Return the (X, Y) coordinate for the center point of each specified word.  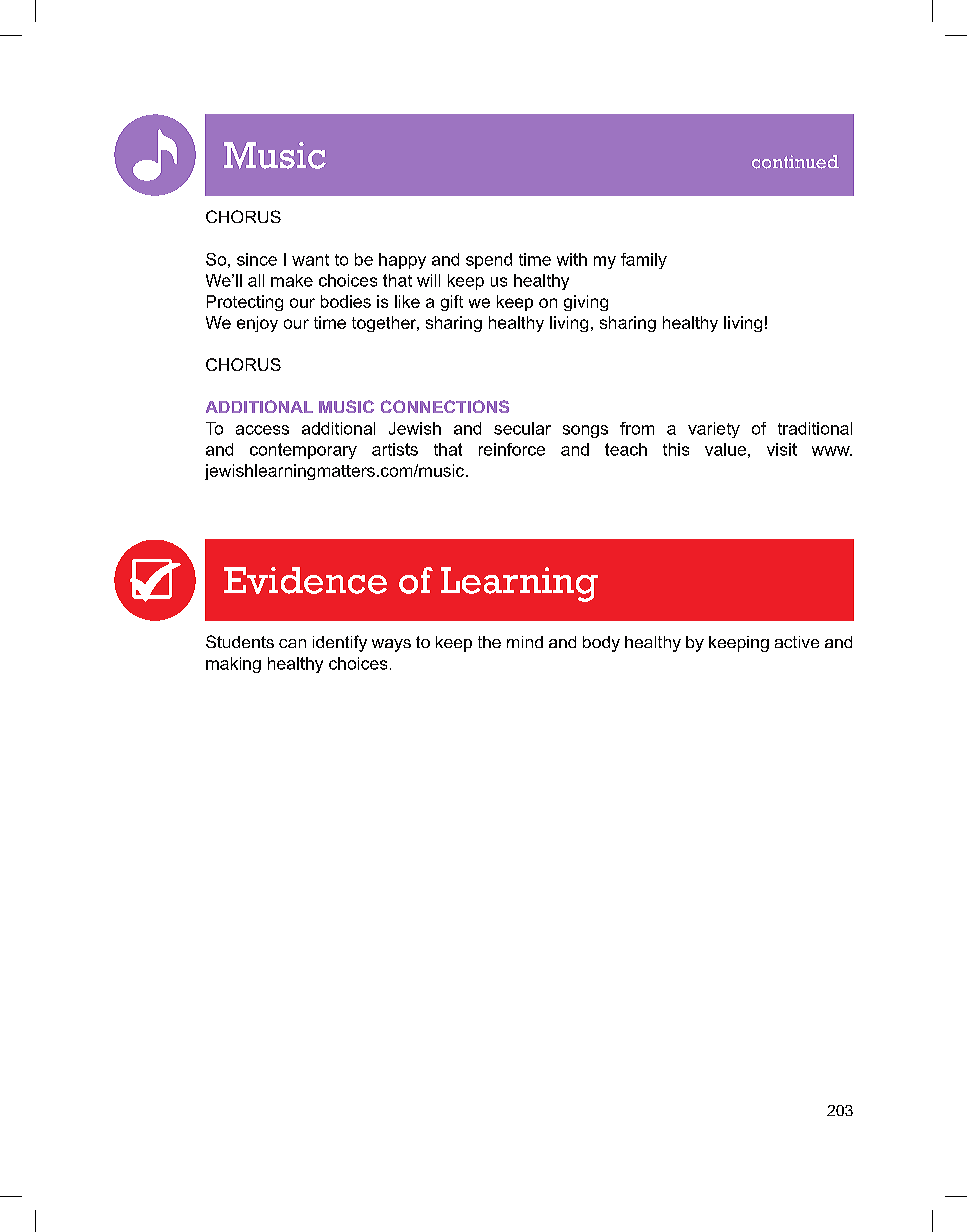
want (310, 260)
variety (714, 430)
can (292, 643)
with (572, 259)
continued (795, 162)
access (262, 430)
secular (522, 428)
